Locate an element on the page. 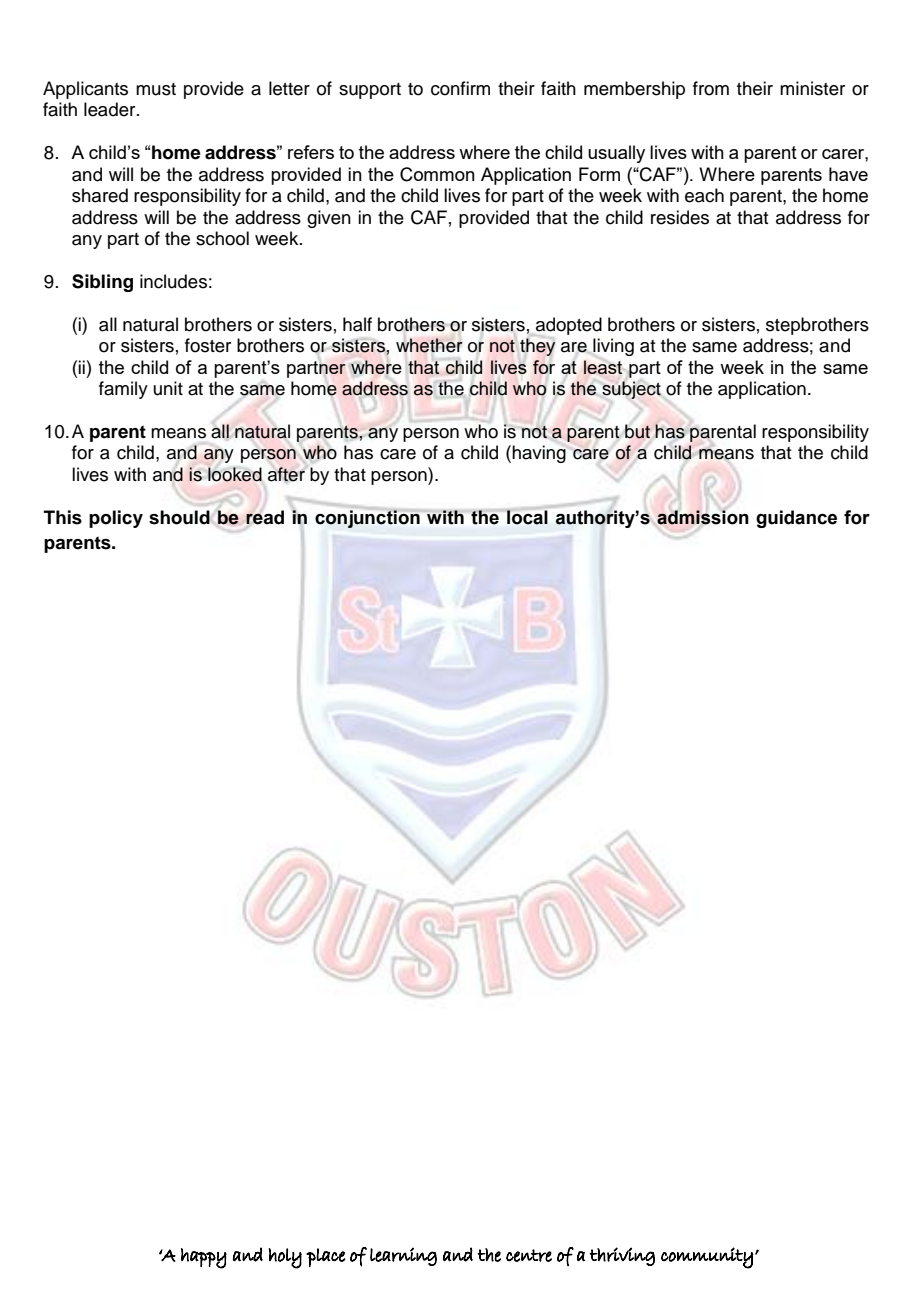 The image size is (924, 1308). learning is located at coordinates (403, 1256).
